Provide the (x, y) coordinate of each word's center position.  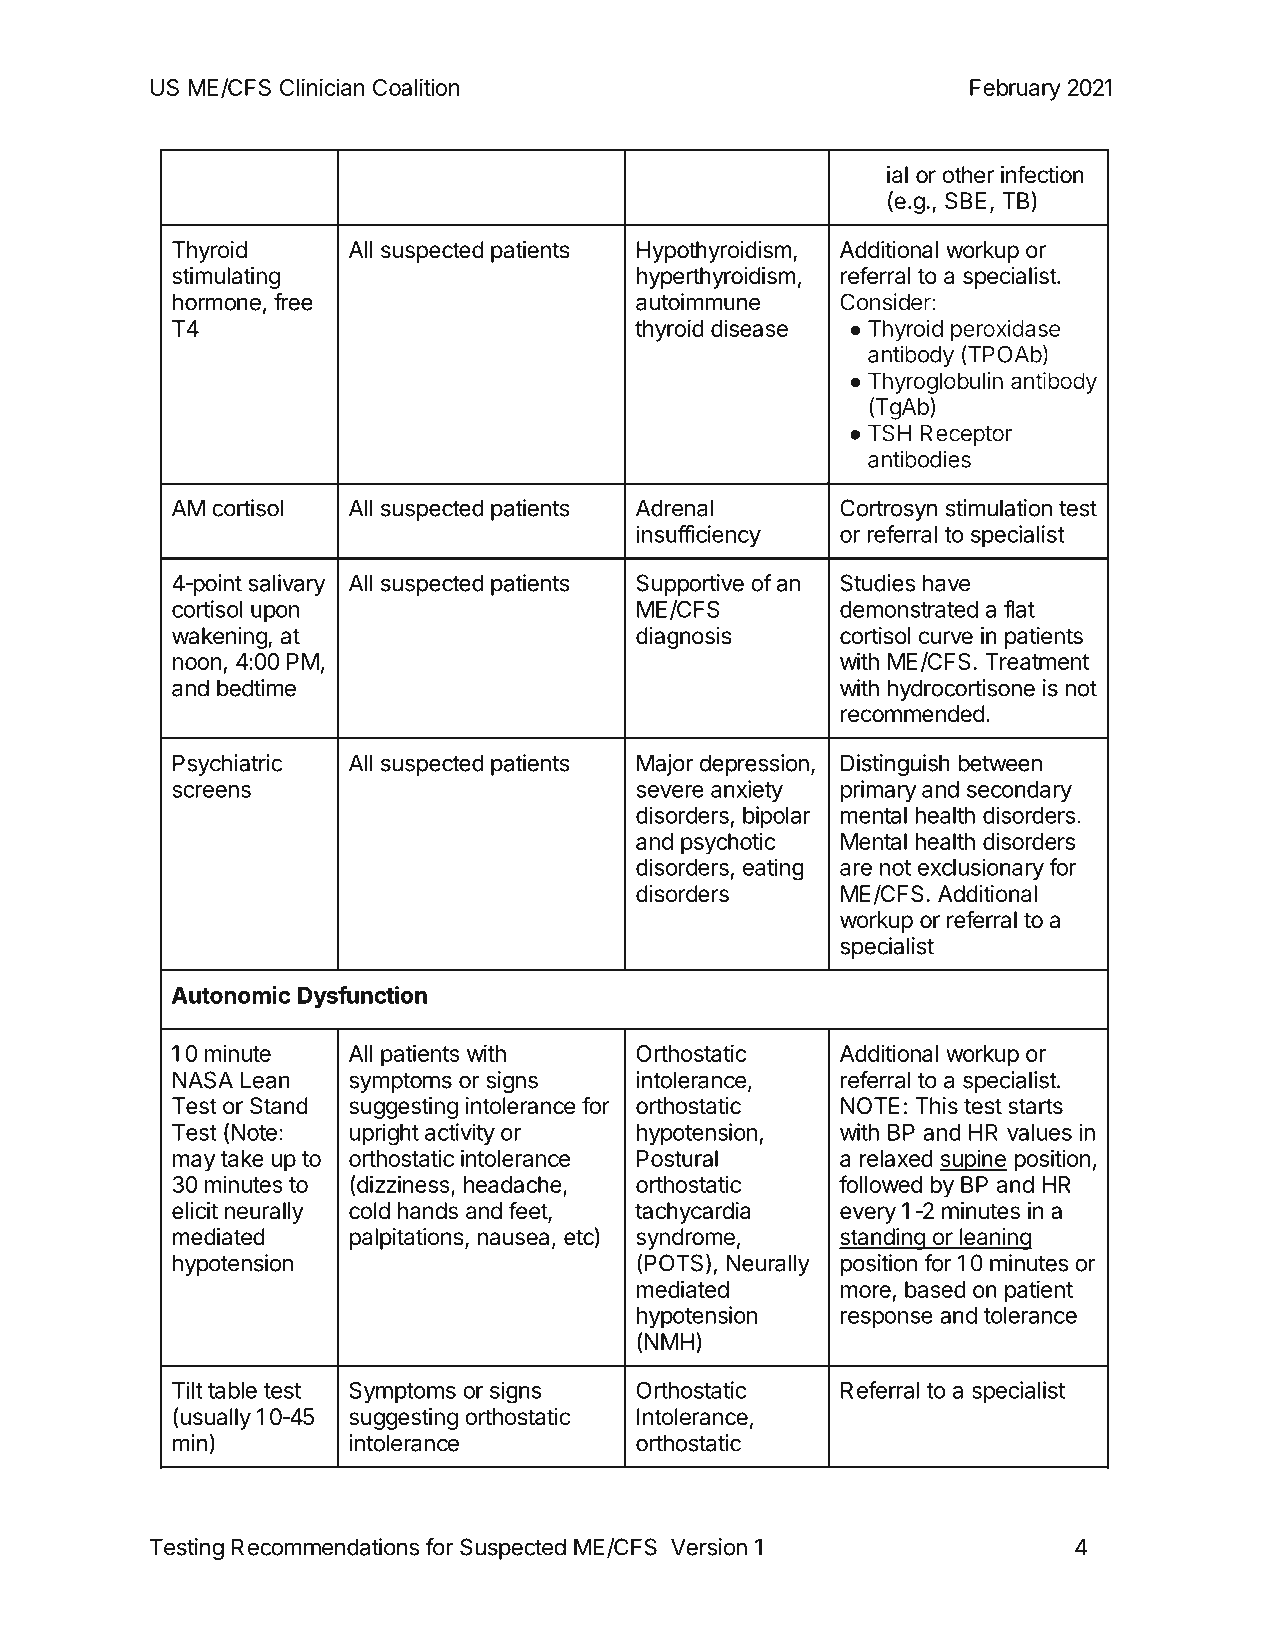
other (968, 175)
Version (709, 1547)
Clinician (322, 87)
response (887, 1319)
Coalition (416, 87)
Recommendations (325, 1547)
